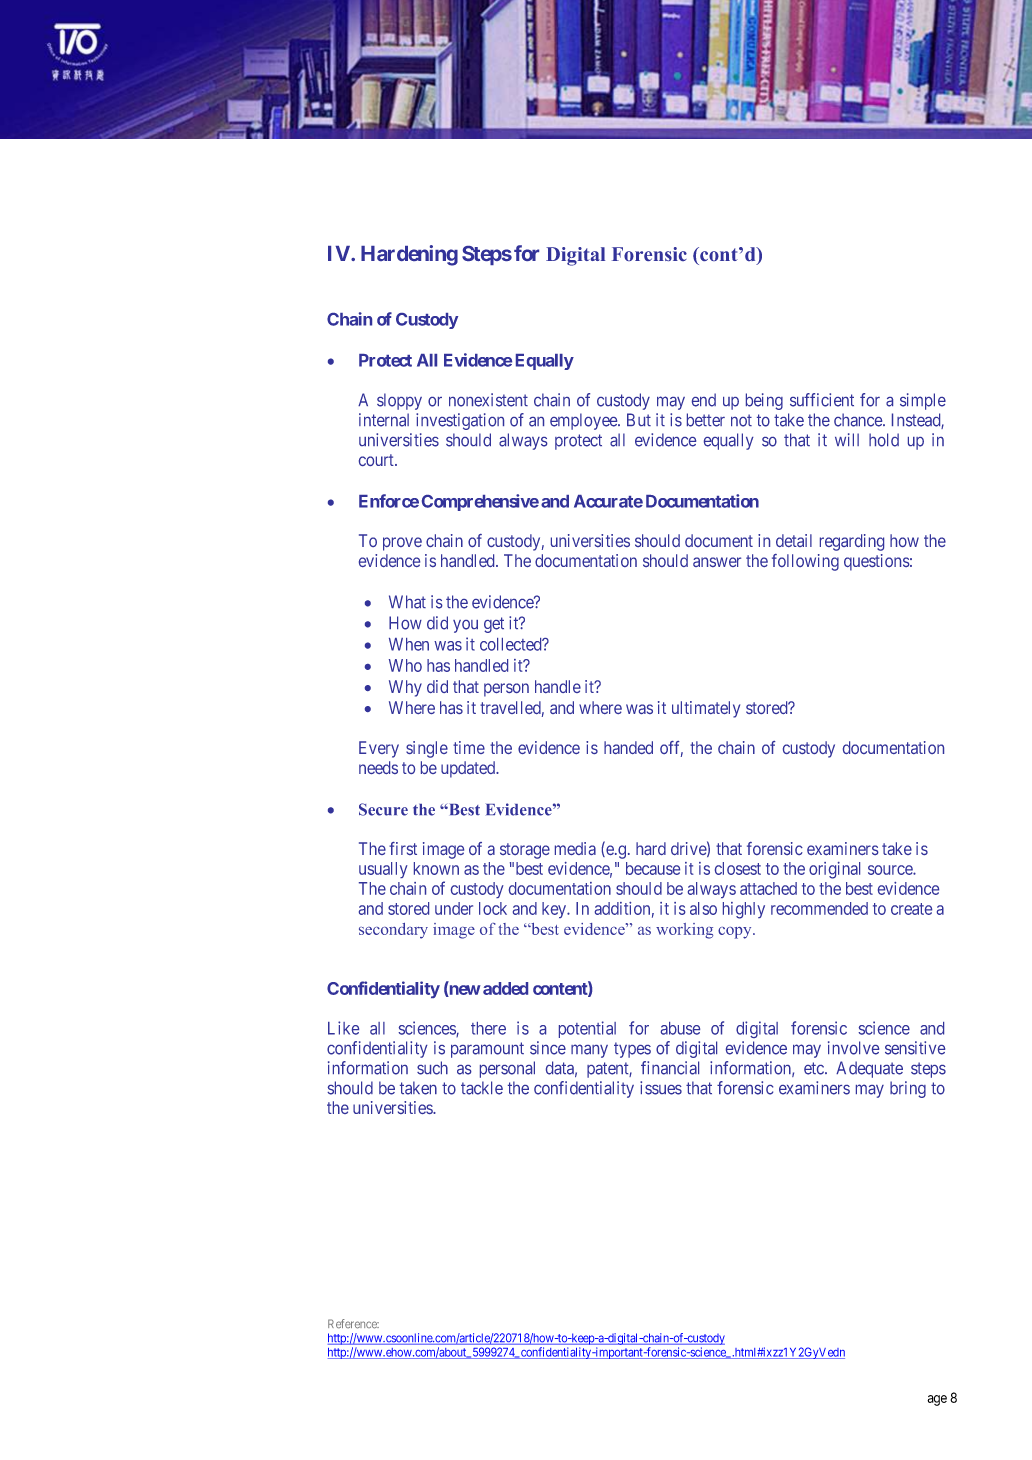 The height and width of the document is (1460, 1032). I want to click on such, so click(432, 1068).
